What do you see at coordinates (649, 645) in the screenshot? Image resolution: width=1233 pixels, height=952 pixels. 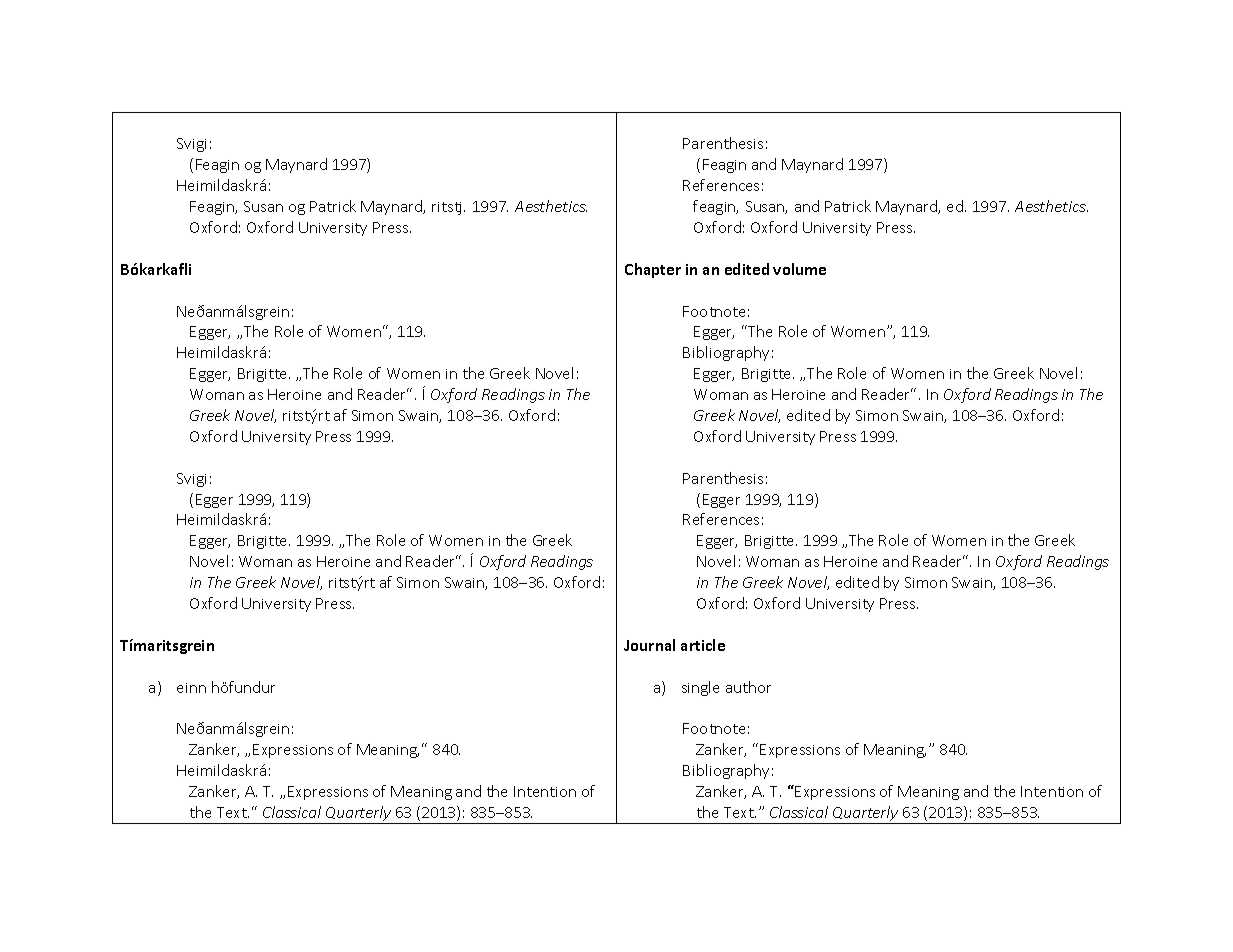 I see `Journal` at bounding box center [649, 645].
